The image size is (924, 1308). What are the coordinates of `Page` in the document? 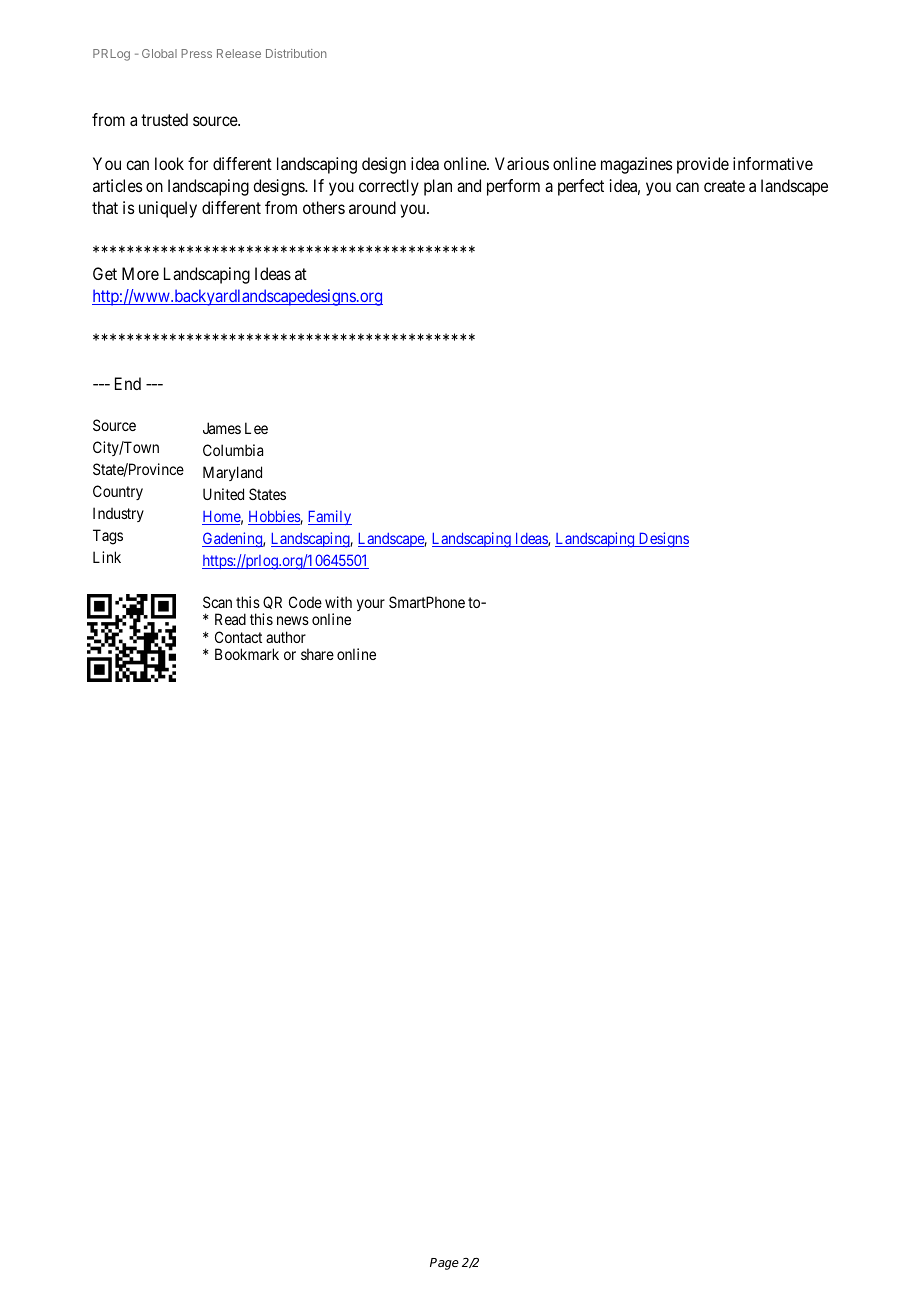 It's located at (444, 1264).
